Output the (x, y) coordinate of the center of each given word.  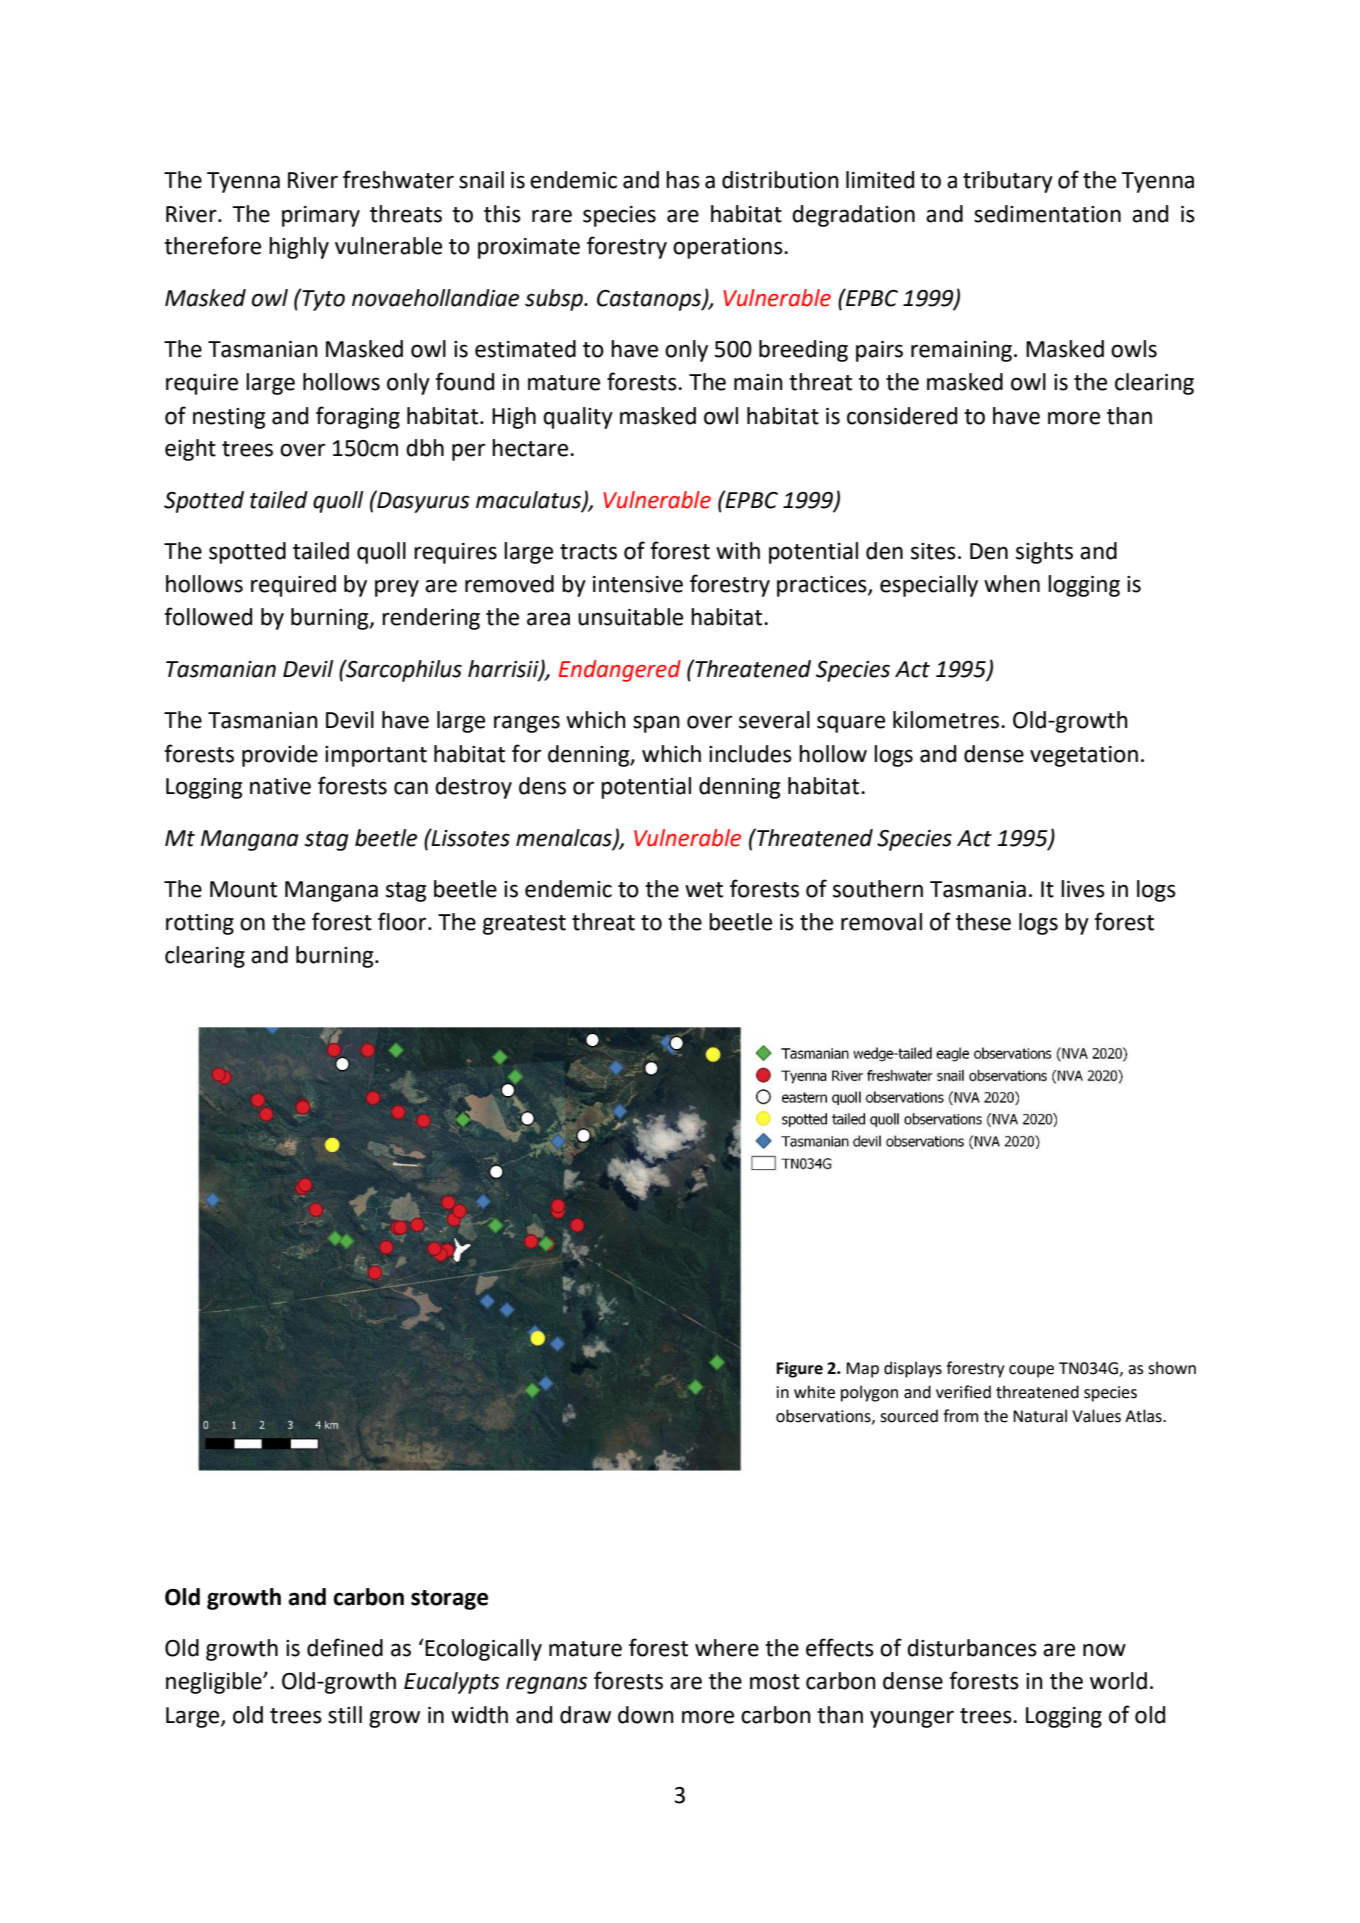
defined (345, 1647)
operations (729, 248)
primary (321, 216)
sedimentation (1047, 214)
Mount (243, 889)
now (1104, 1650)
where (727, 1648)
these (983, 922)
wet (704, 890)
